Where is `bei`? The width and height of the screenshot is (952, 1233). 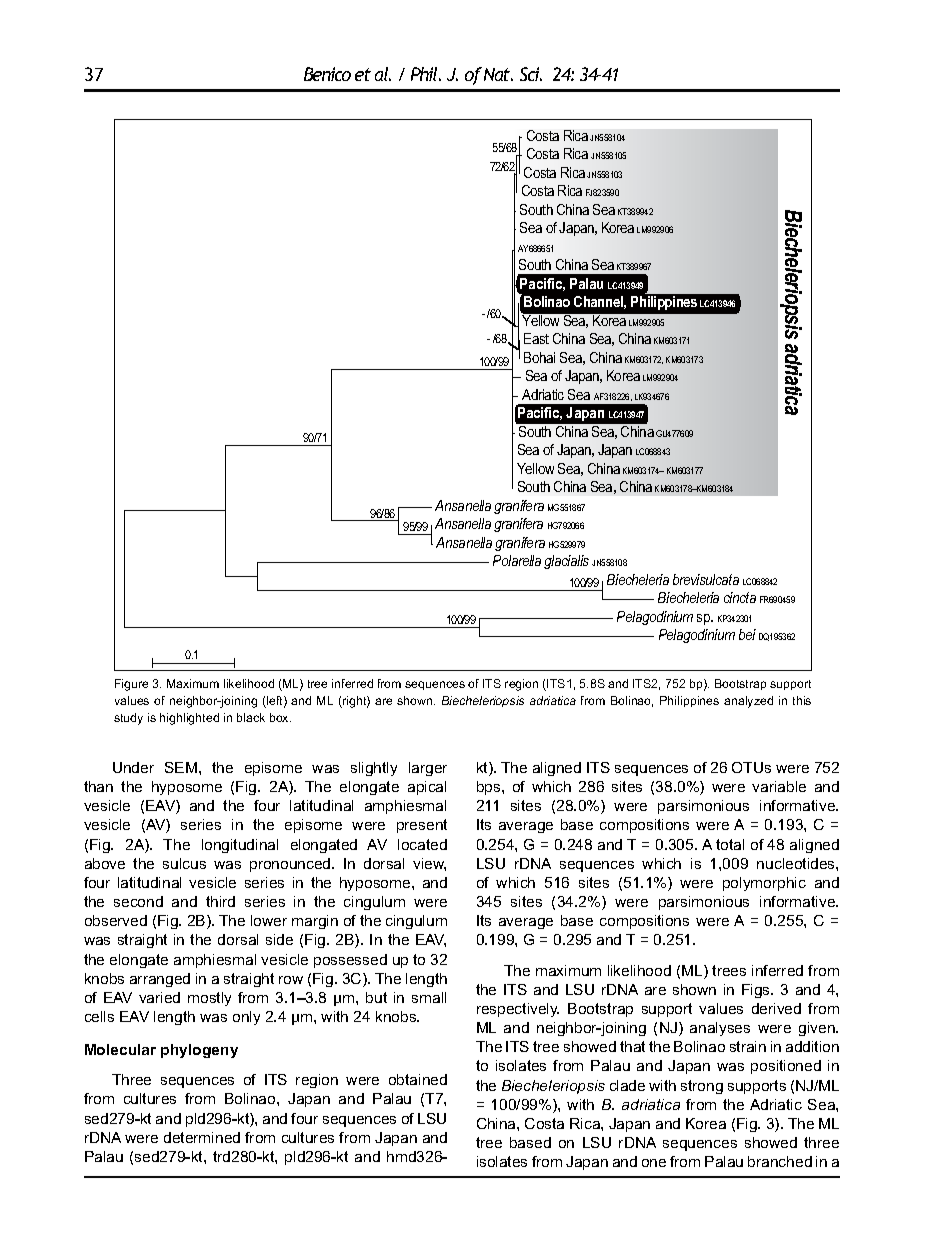 bei is located at coordinates (747, 634).
